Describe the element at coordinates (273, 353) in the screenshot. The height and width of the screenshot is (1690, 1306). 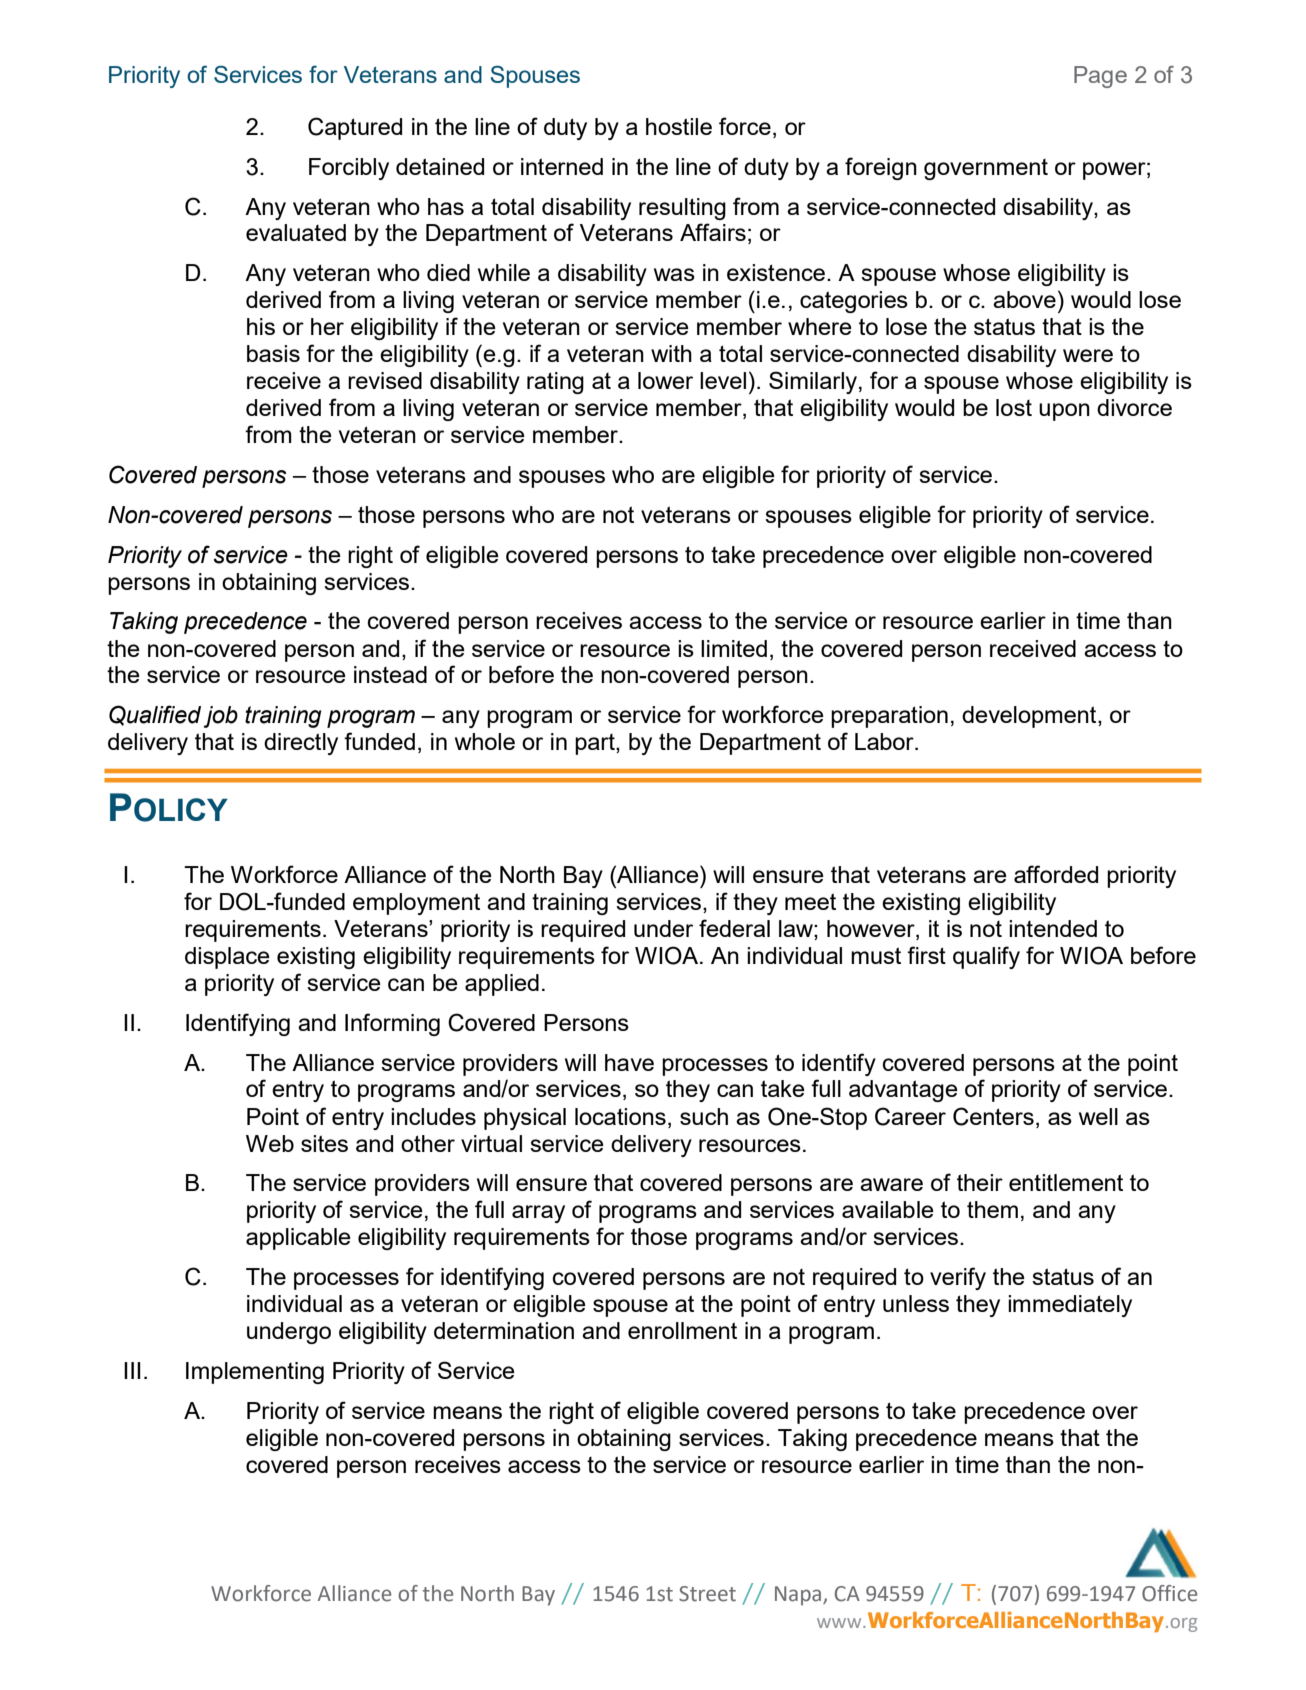
I see `basis` at that location.
